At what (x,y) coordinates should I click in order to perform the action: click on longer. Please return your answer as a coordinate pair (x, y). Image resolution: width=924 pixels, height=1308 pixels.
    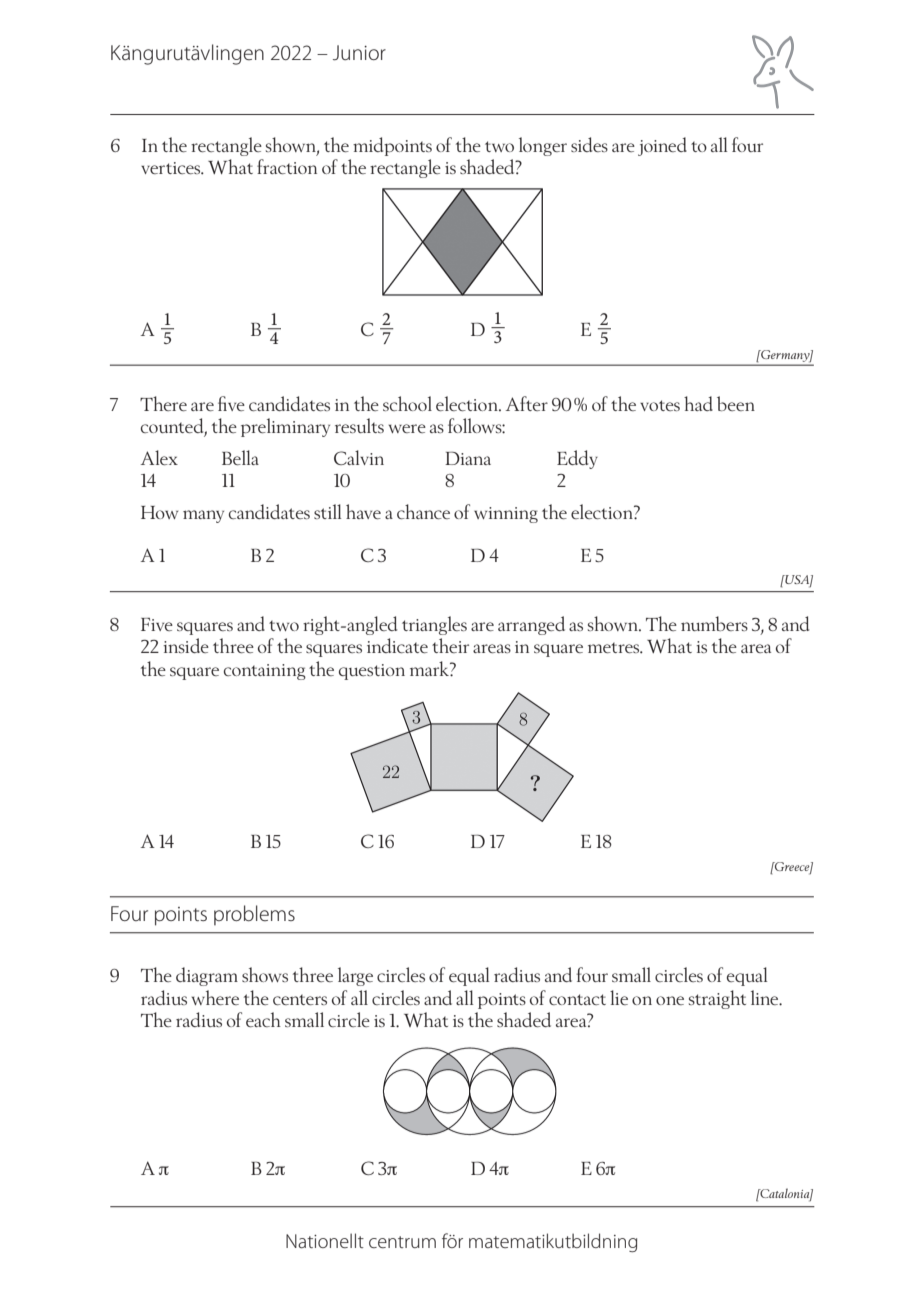
    Looking at the image, I should click on (543, 146).
